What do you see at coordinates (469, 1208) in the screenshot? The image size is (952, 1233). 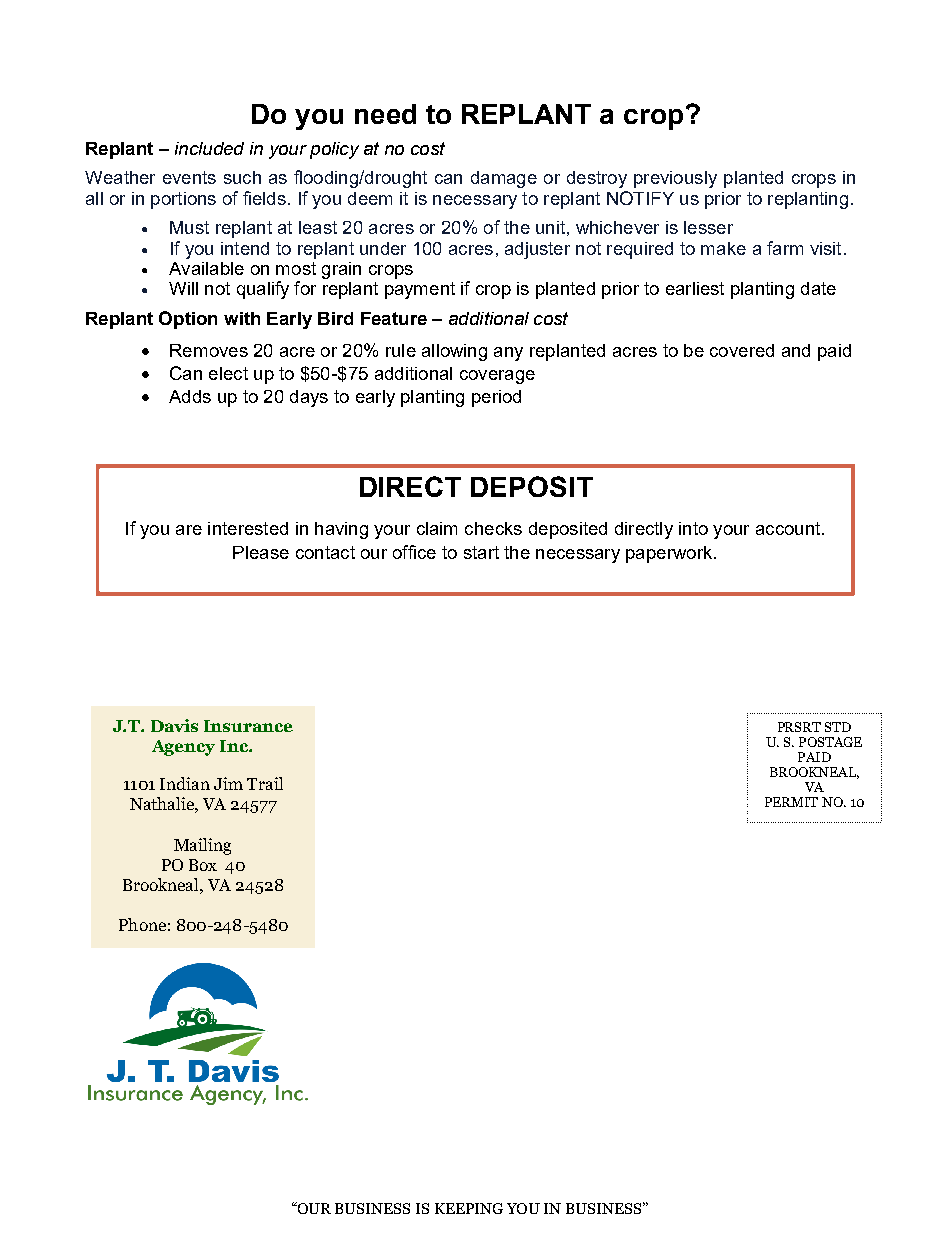 I see `KEEPING` at bounding box center [469, 1208].
